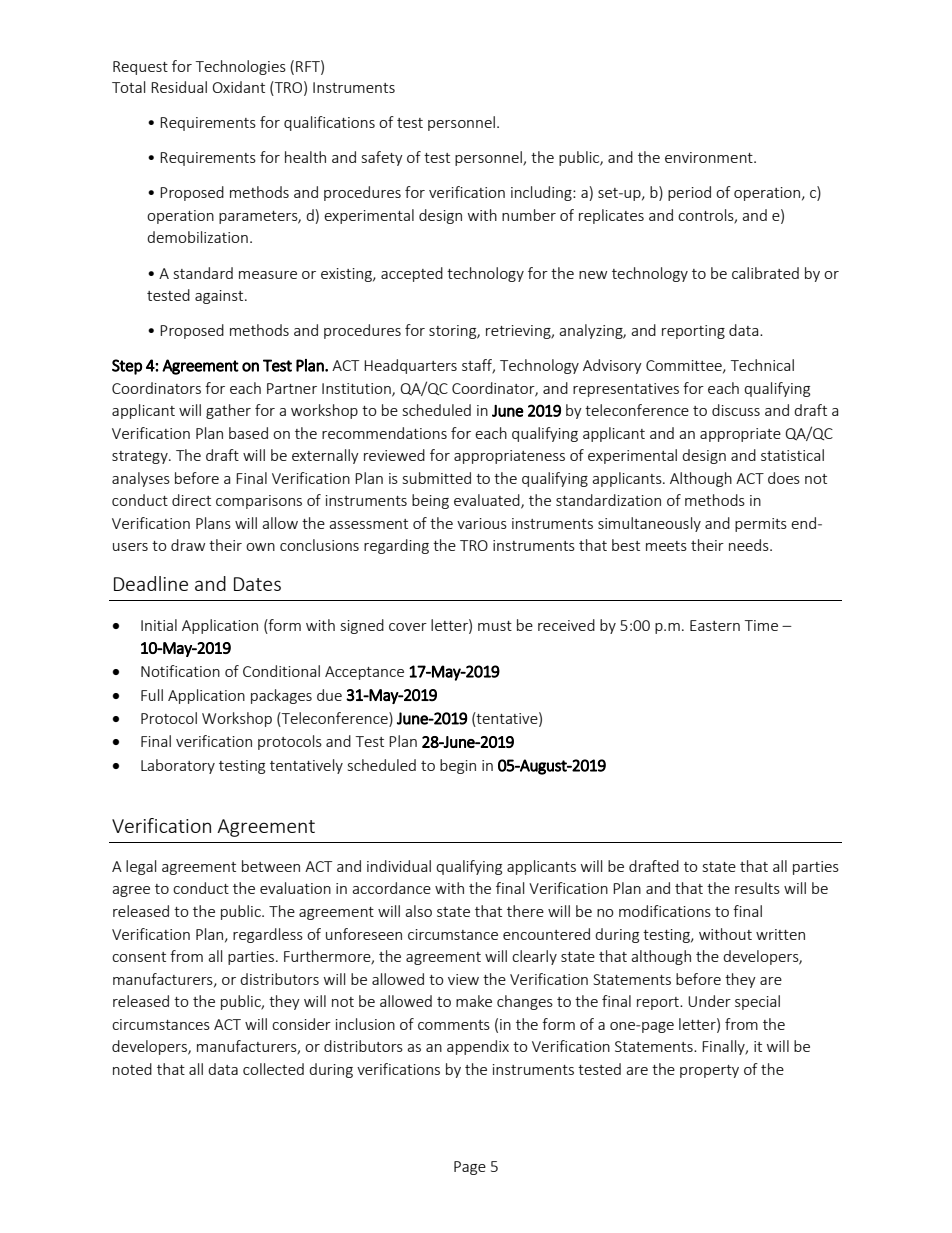  What do you see at coordinates (478, 1047) in the screenshot?
I see `appendix` at bounding box center [478, 1047].
